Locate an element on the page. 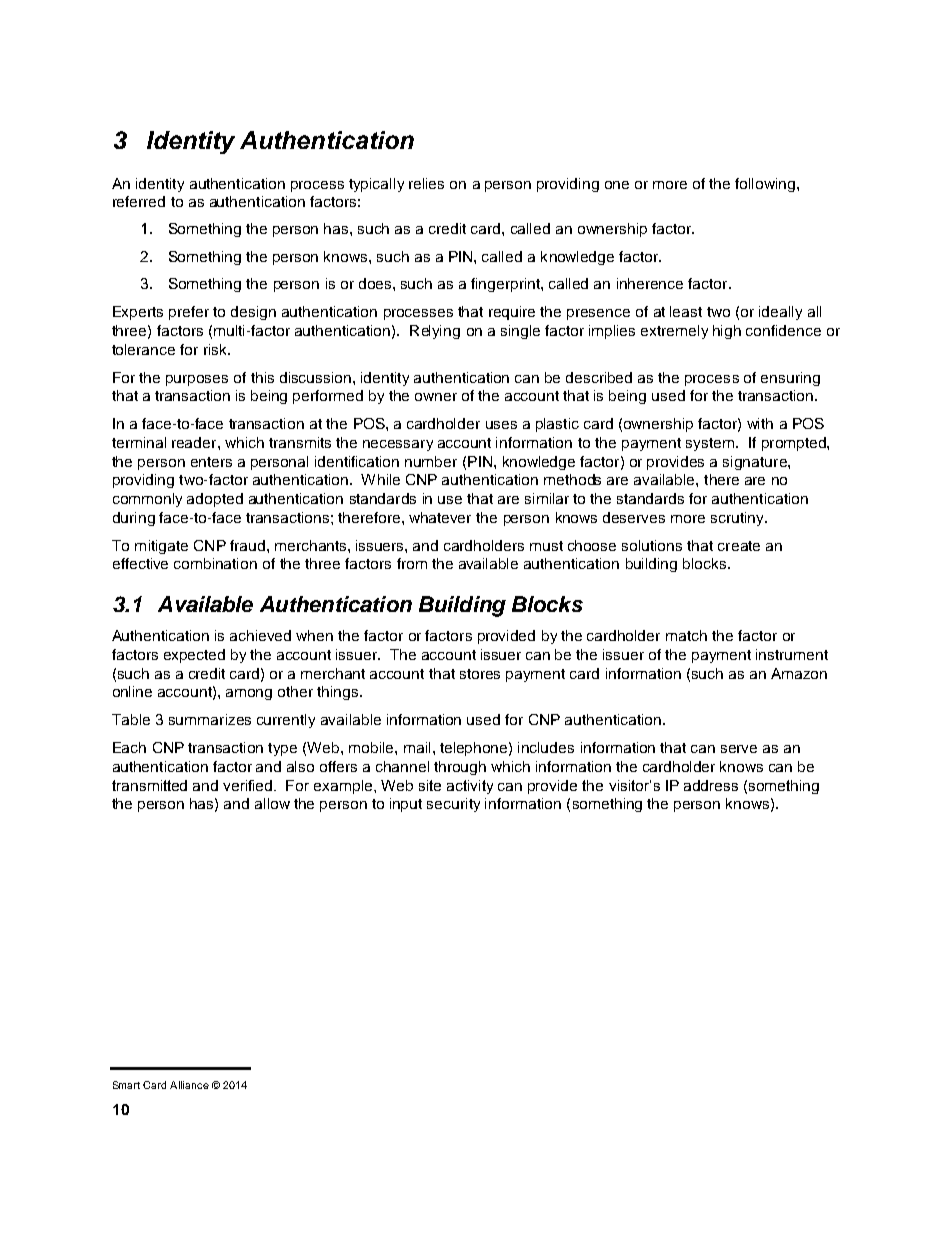 The image size is (952, 1233). security is located at coordinates (453, 805).
